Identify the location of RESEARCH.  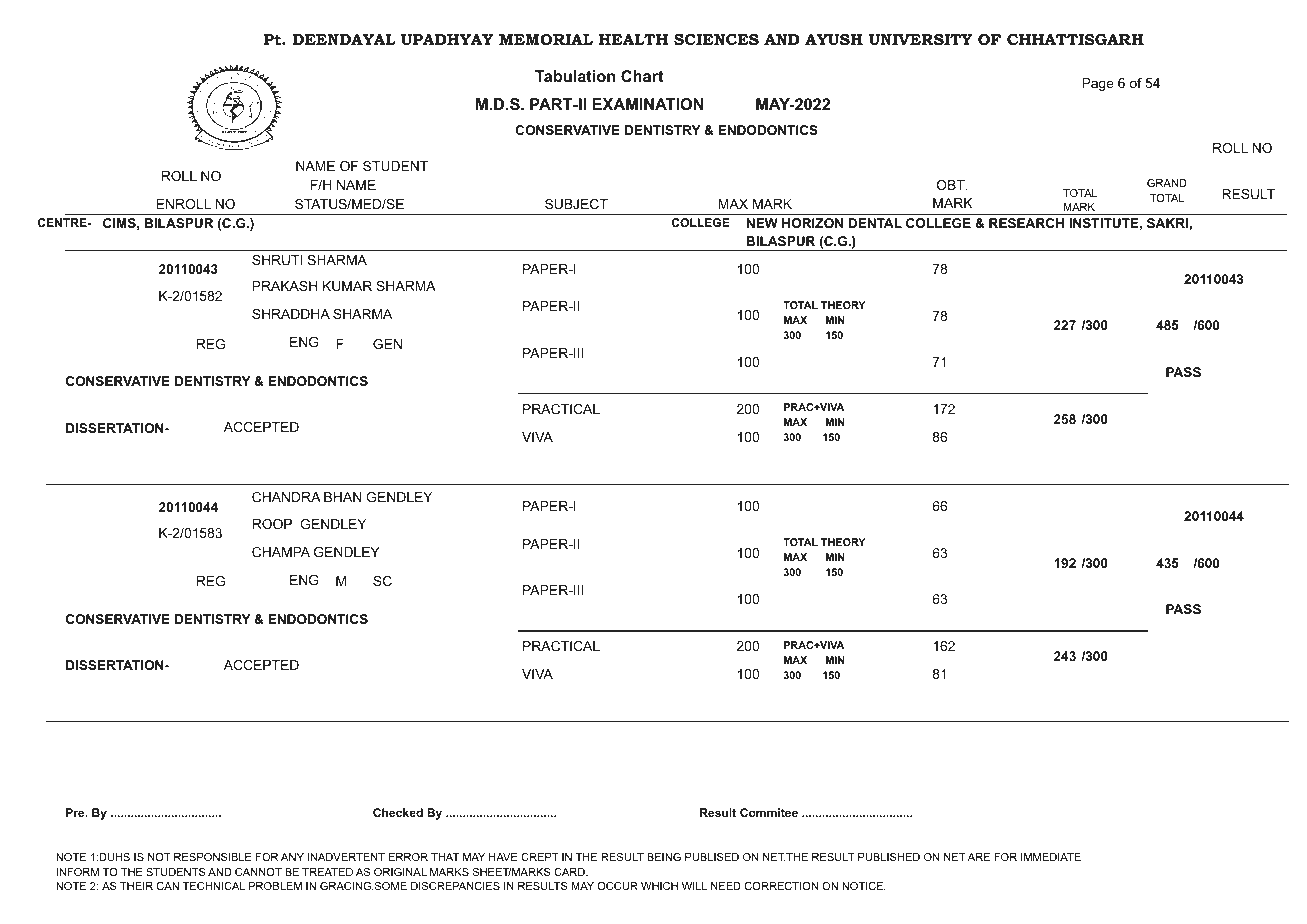
(1026, 223).
